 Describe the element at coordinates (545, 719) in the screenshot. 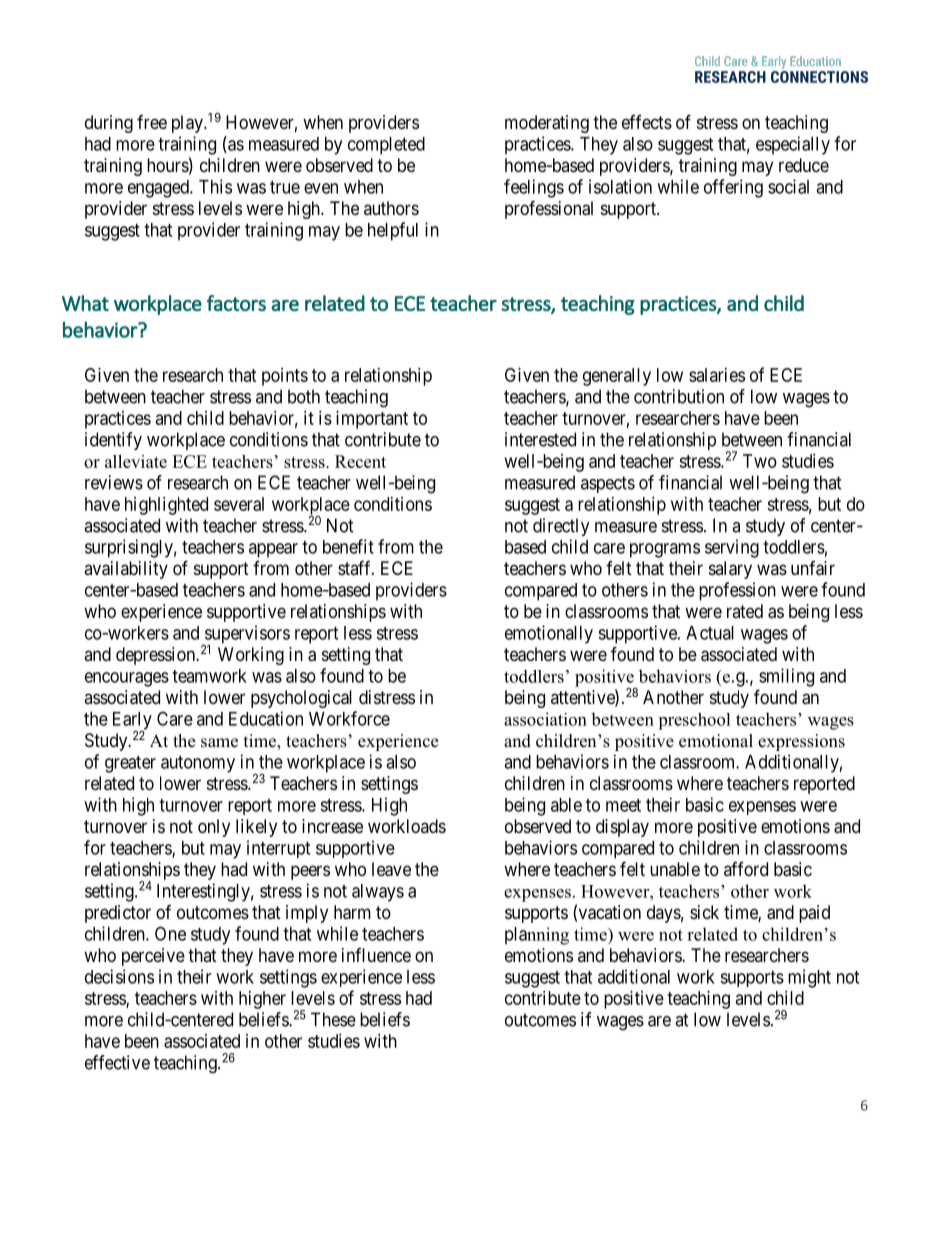

I see `association` at that location.
